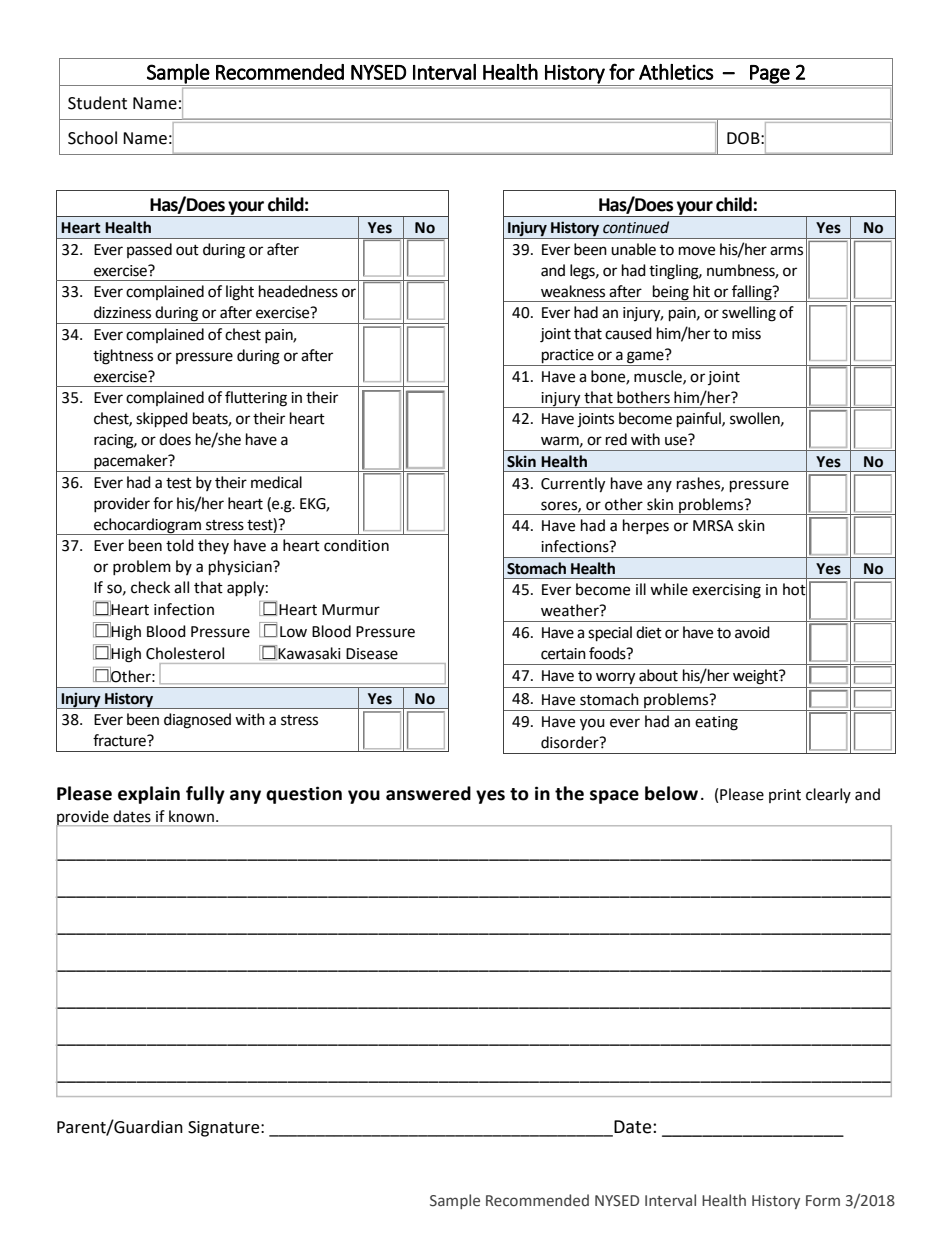 The height and width of the document is (1233, 952). What do you see at coordinates (372, 654) in the document?
I see `Disease` at bounding box center [372, 654].
